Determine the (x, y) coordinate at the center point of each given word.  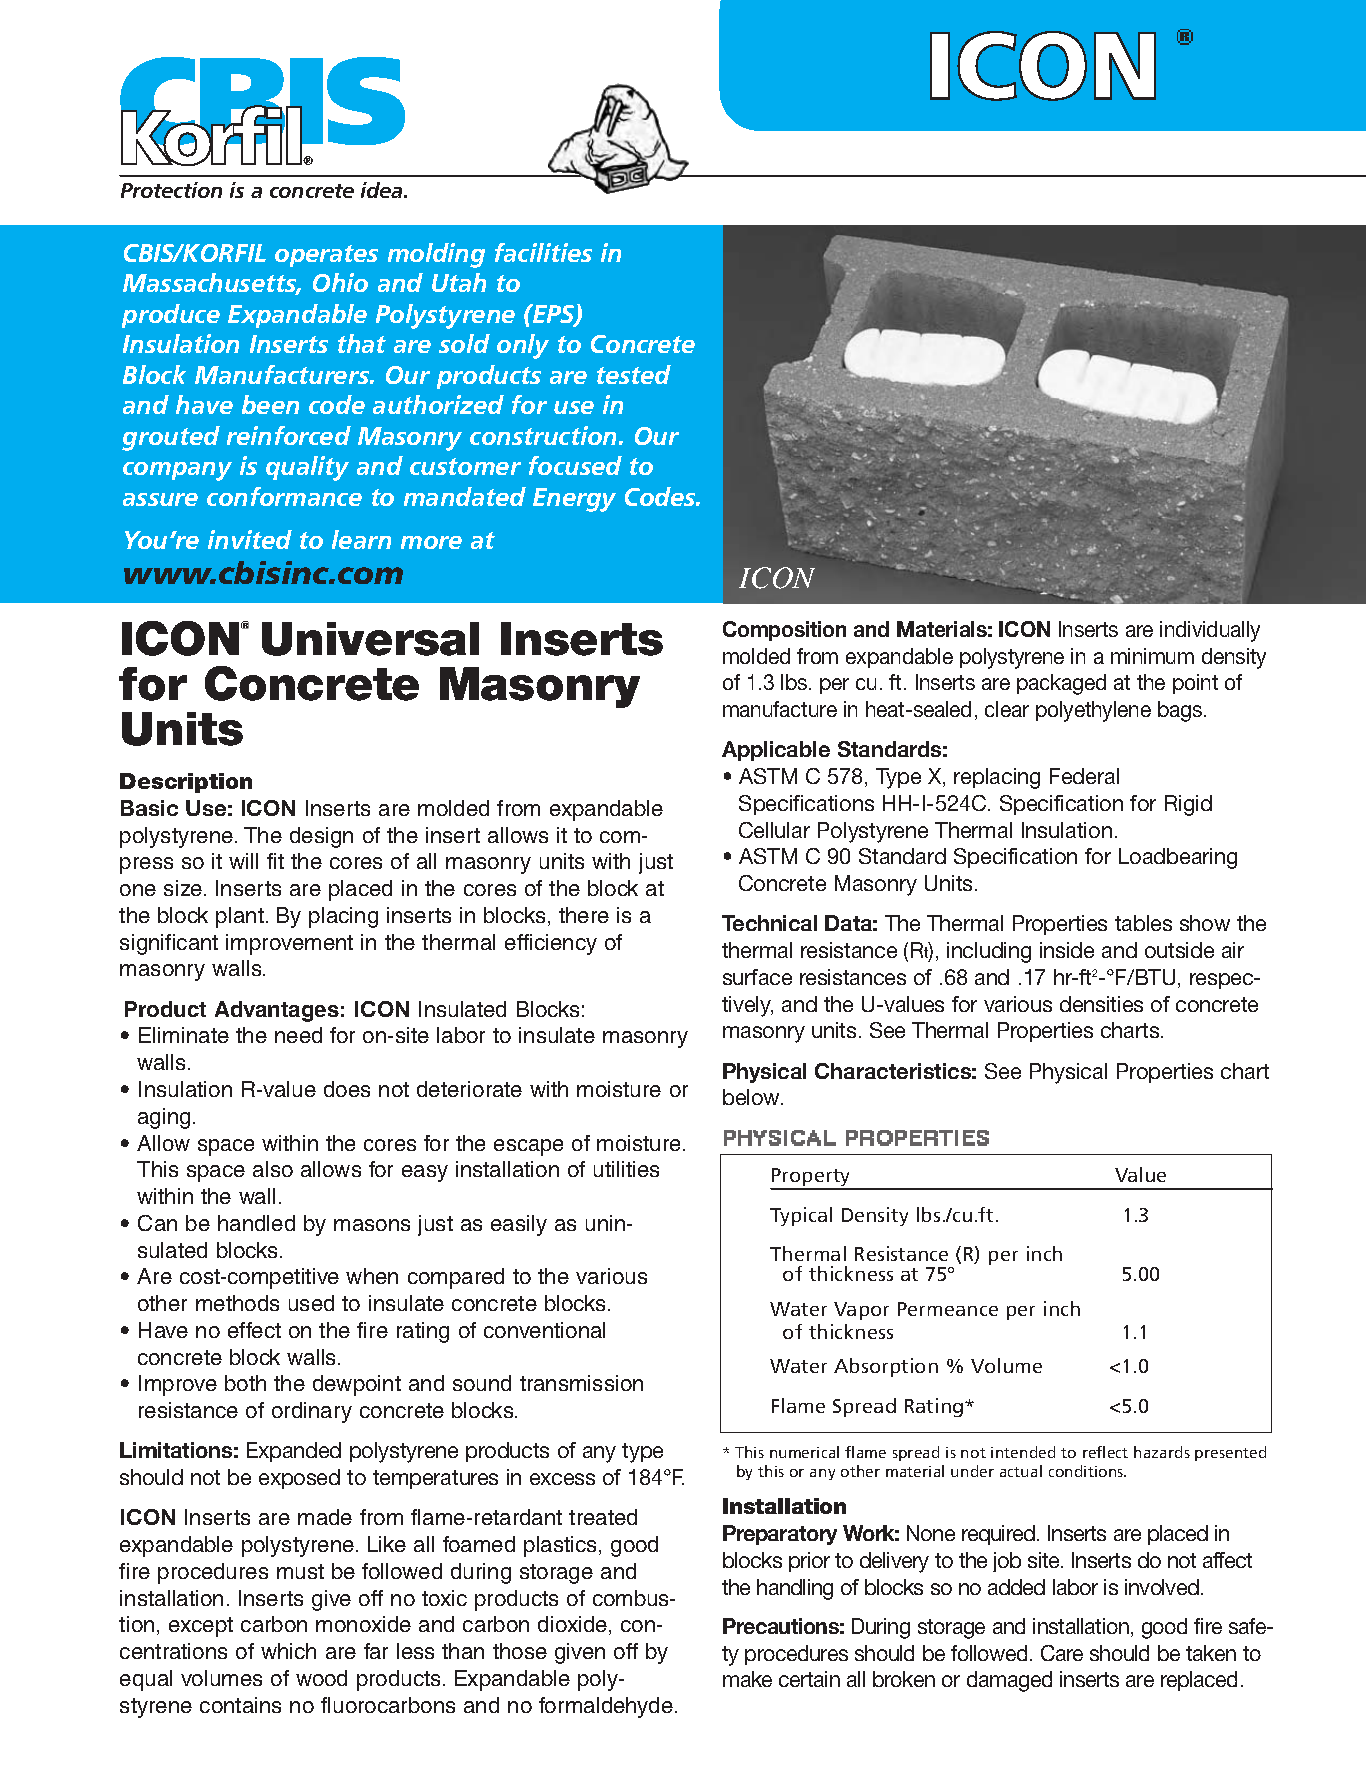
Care (1062, 1653)
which (288, 1651)
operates (326, 256)
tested (634, 374)
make (747, 1679)
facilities (543, 252)
